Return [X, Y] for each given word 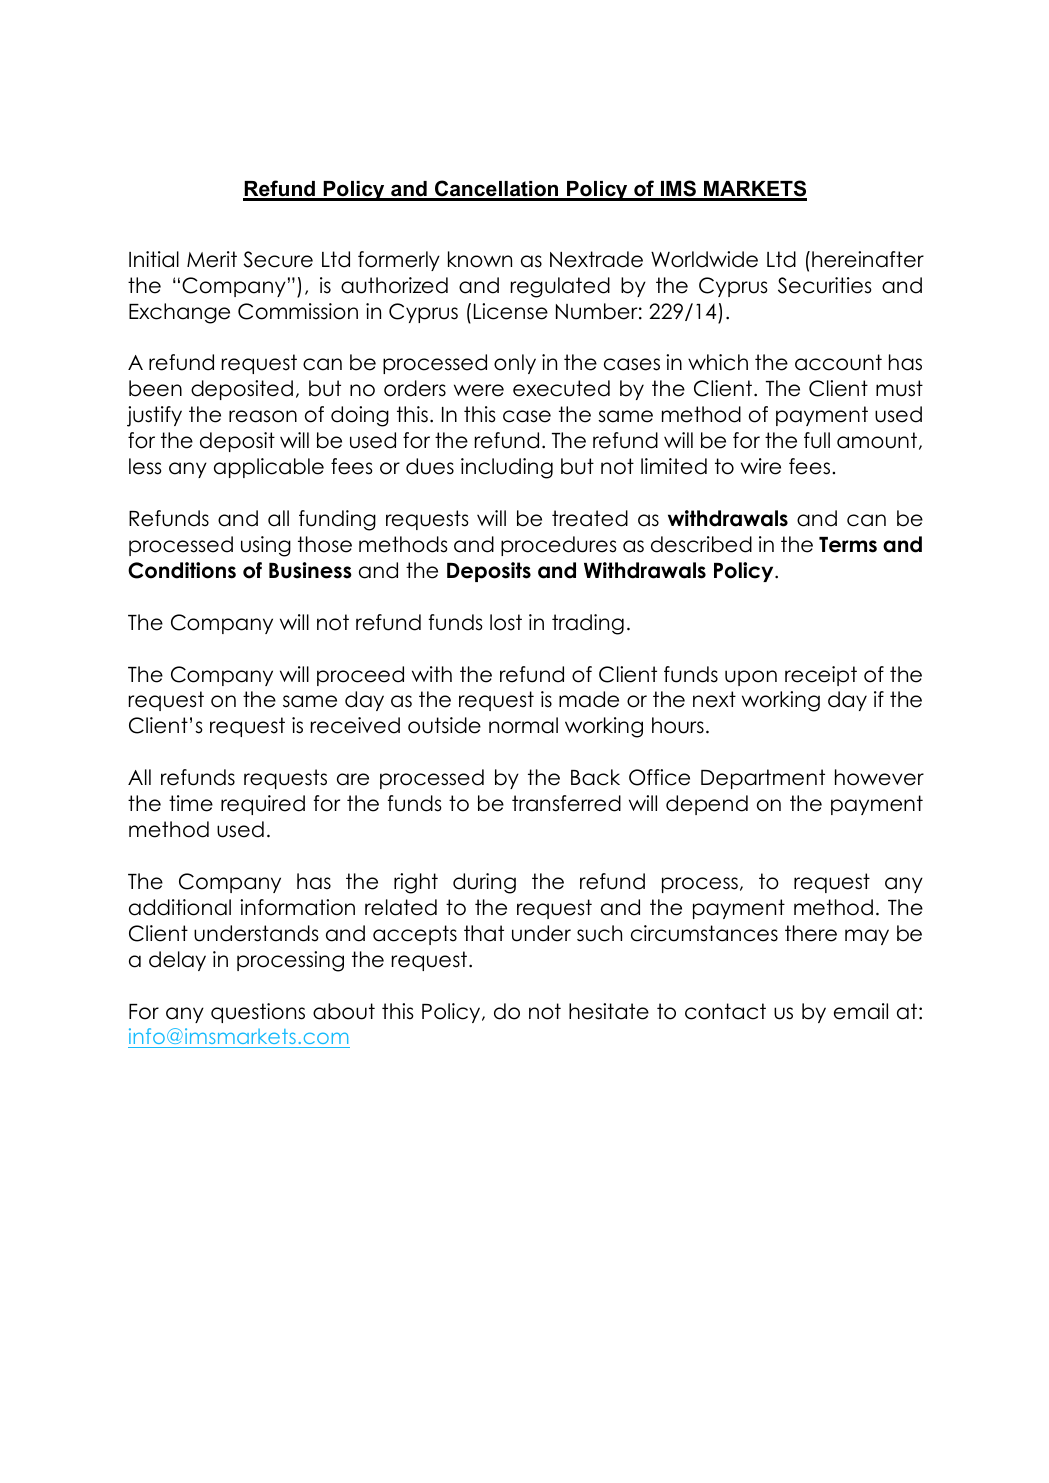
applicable [269, 468]
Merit [212, 259]
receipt [821, 676]
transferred [566, 803]
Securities [825, 285]
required [263, 805]
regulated [560, 287]
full [817, 440]
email [861, 1011]
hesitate [609, 1011]
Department [763, 779]
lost [506, 622]
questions [258, 1013]
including [507, 468]
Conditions [182, 570]
